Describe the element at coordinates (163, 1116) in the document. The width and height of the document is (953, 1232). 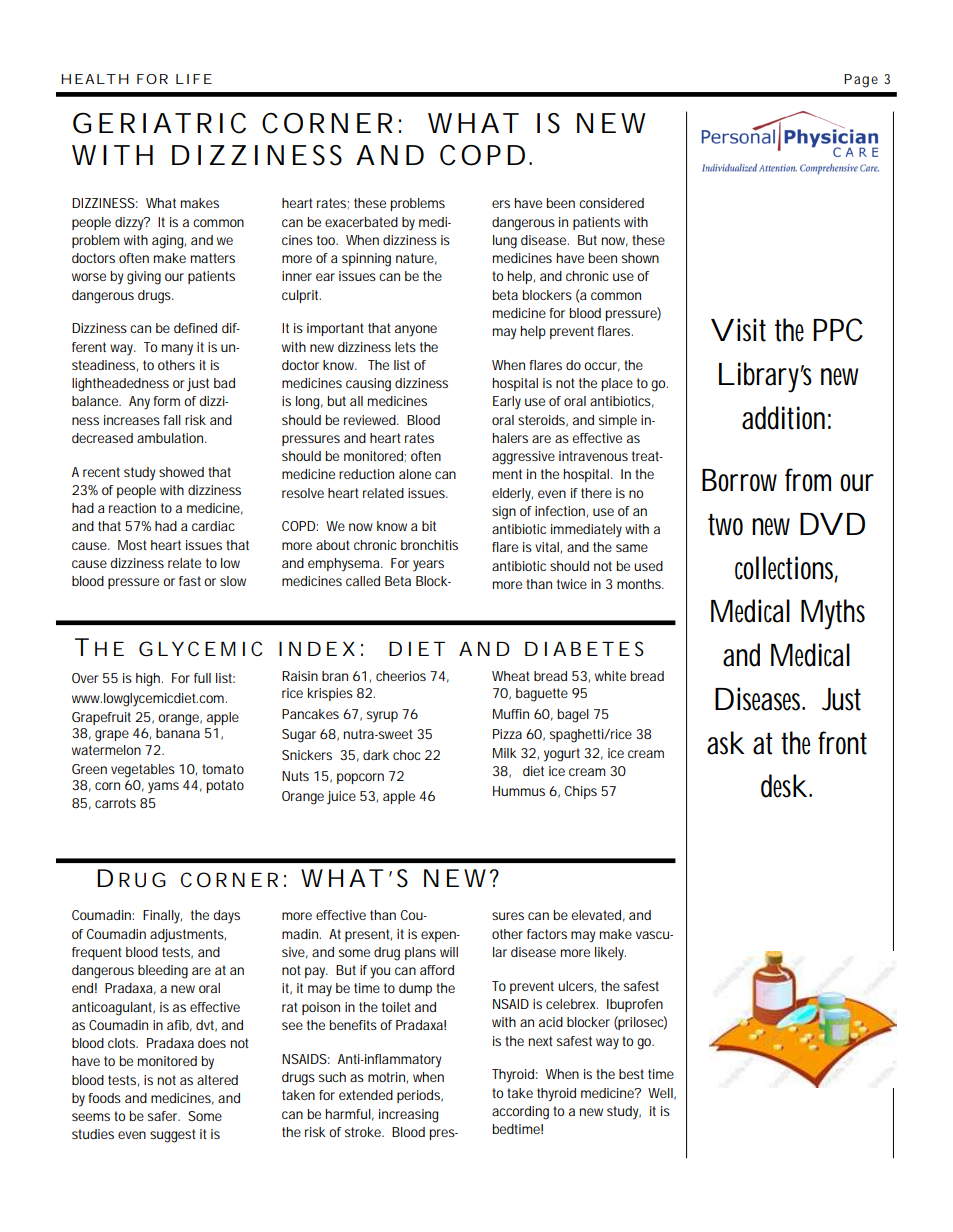
I see `safer` at that location.
